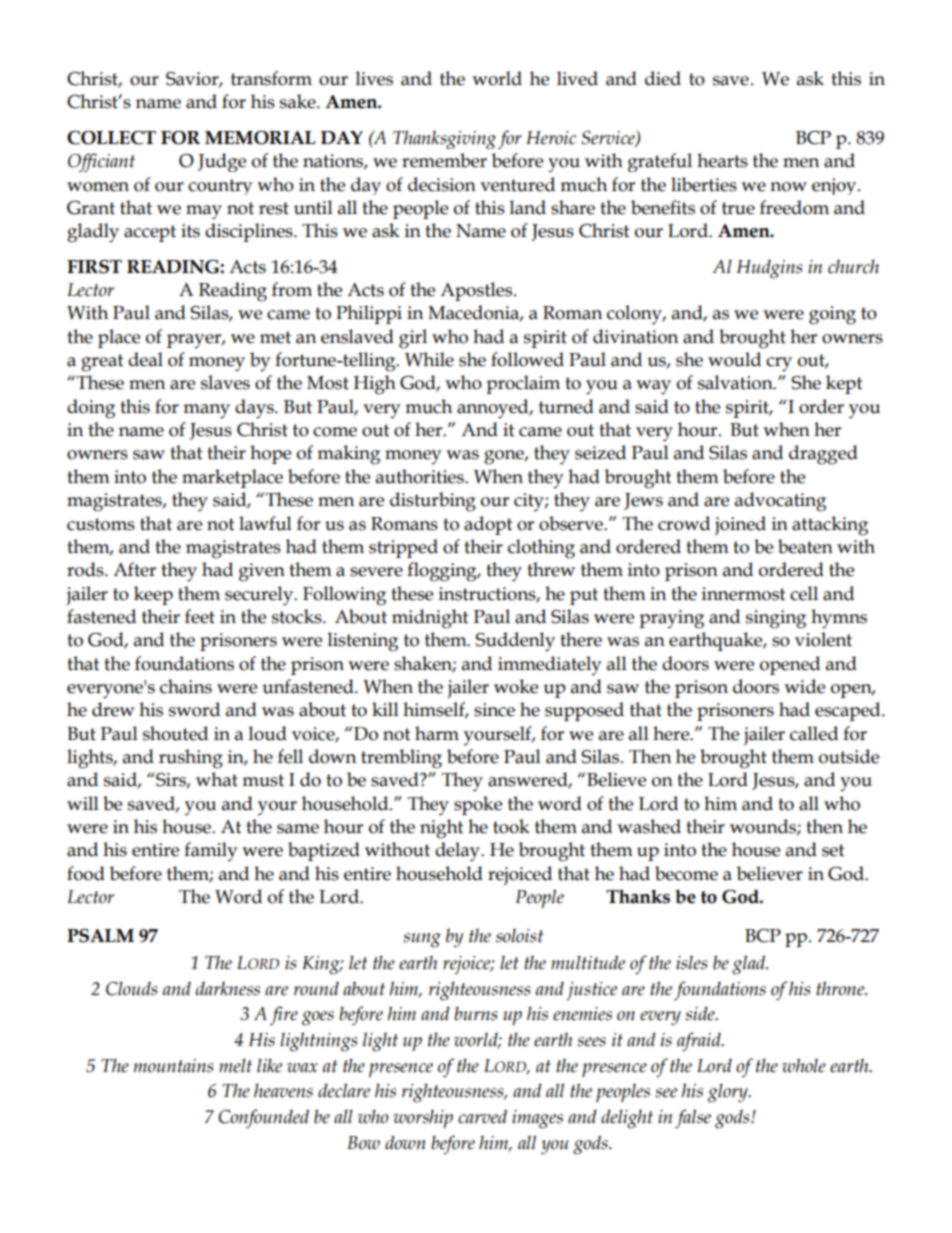 This image has height=1233, width=952. Describe the element at coordinates (173, 1066) in the image. I see `mountains` at that location.
